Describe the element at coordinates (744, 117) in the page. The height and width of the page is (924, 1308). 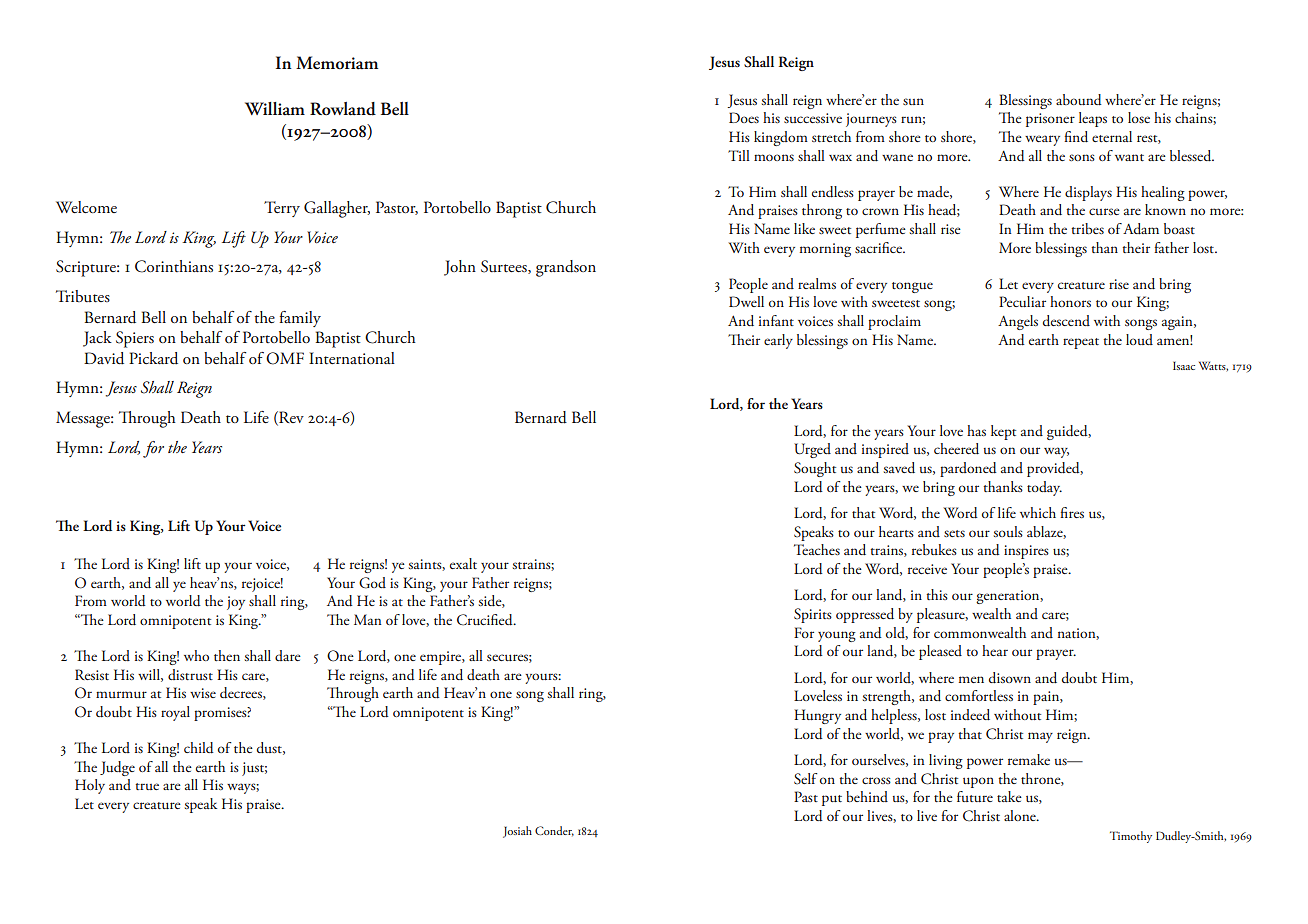
I see `Does` at that location.
